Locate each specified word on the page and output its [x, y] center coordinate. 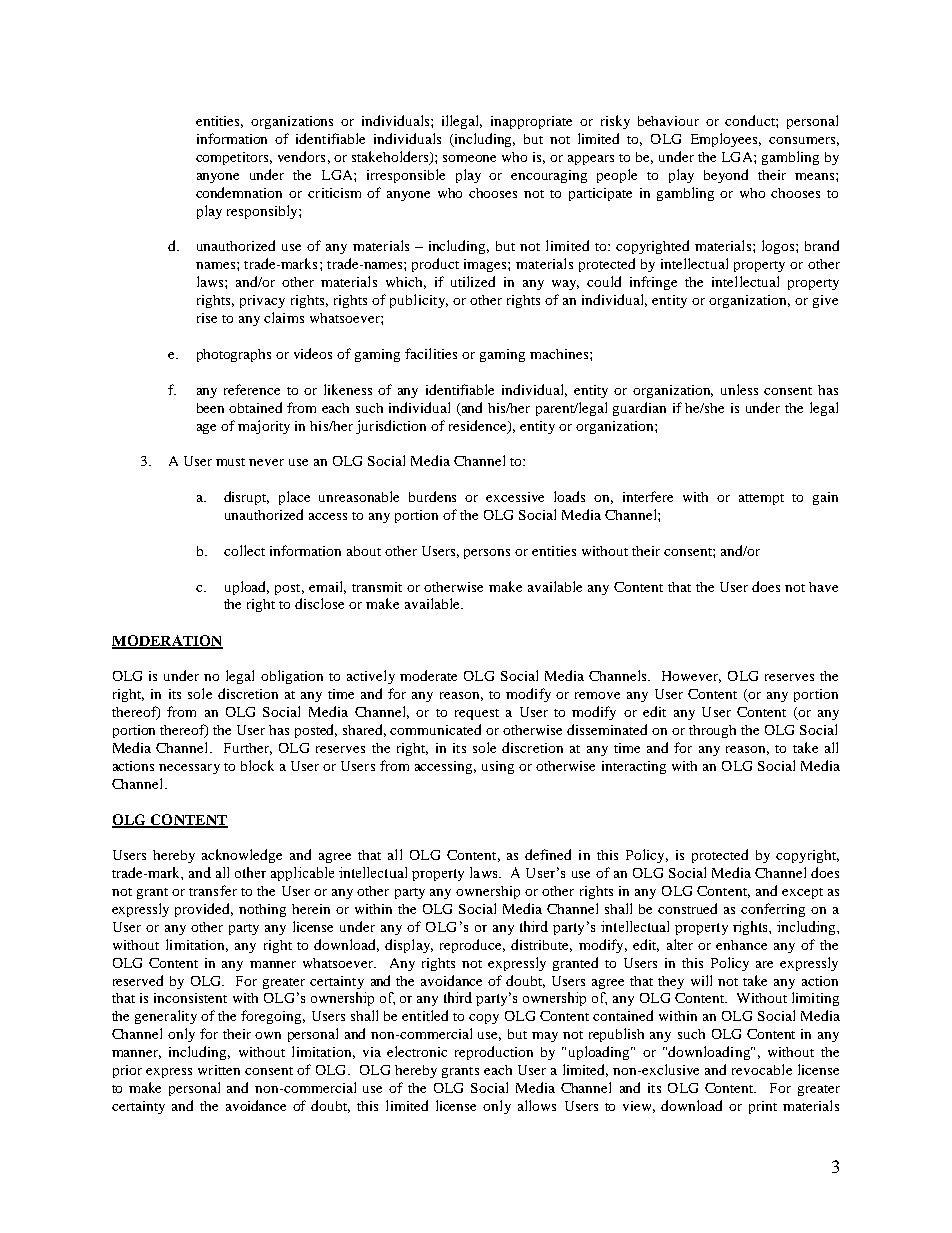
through [712, 731]
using [498, 767]
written [219, 1070]
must [230, 462]
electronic [417, 1051]
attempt [761, 499]
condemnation [239, 192]
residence [479, 426]
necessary [189, 769]
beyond [726, 176]
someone [469, 158]
